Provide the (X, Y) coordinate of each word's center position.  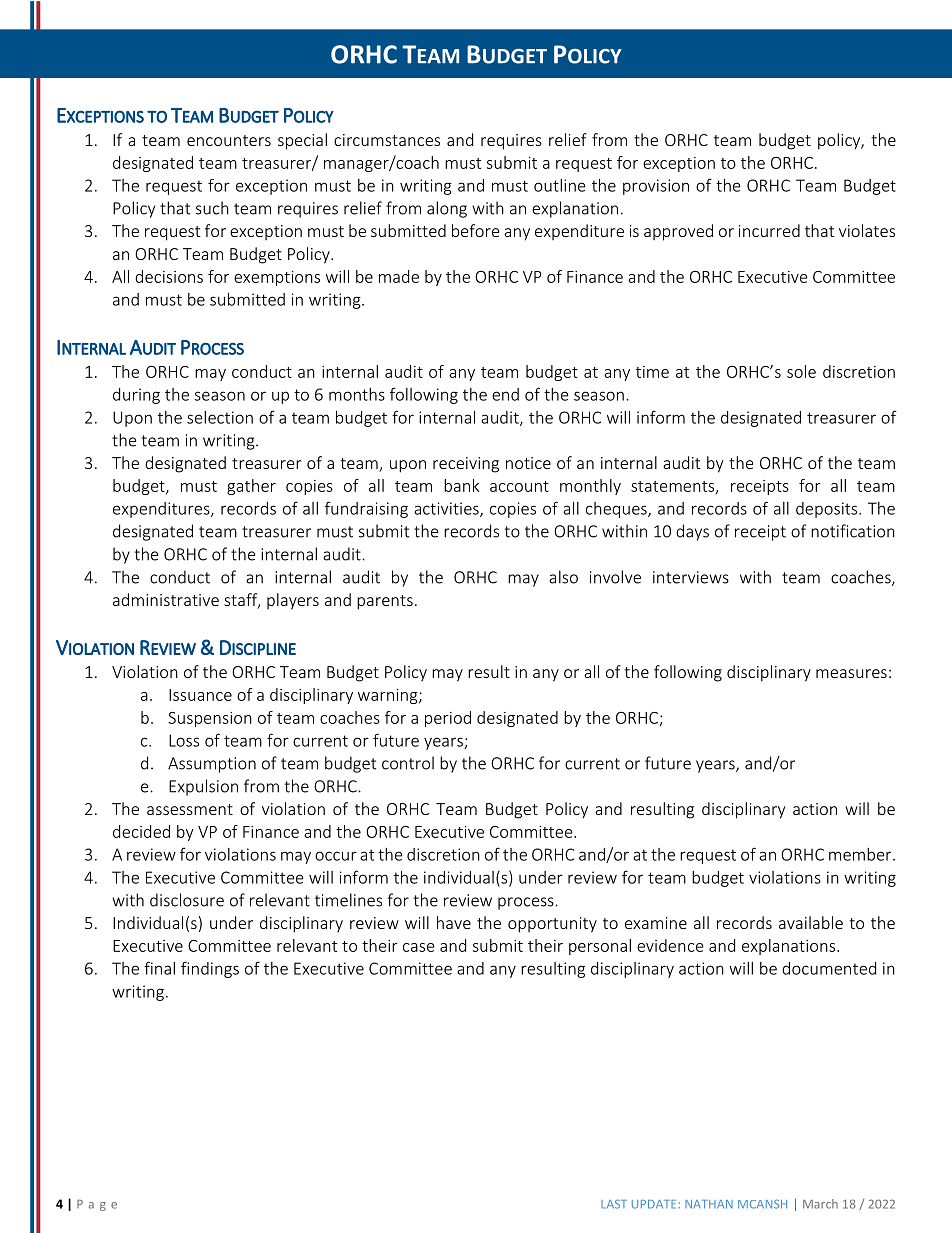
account (519, 486)
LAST (614, 1204)
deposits (828, 510)
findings (210, 969)
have (454, 922)
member (861, 854)
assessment (190, 809)
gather (251, 487)
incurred (769, 230)
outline (560, 185)
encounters (229, 140)
